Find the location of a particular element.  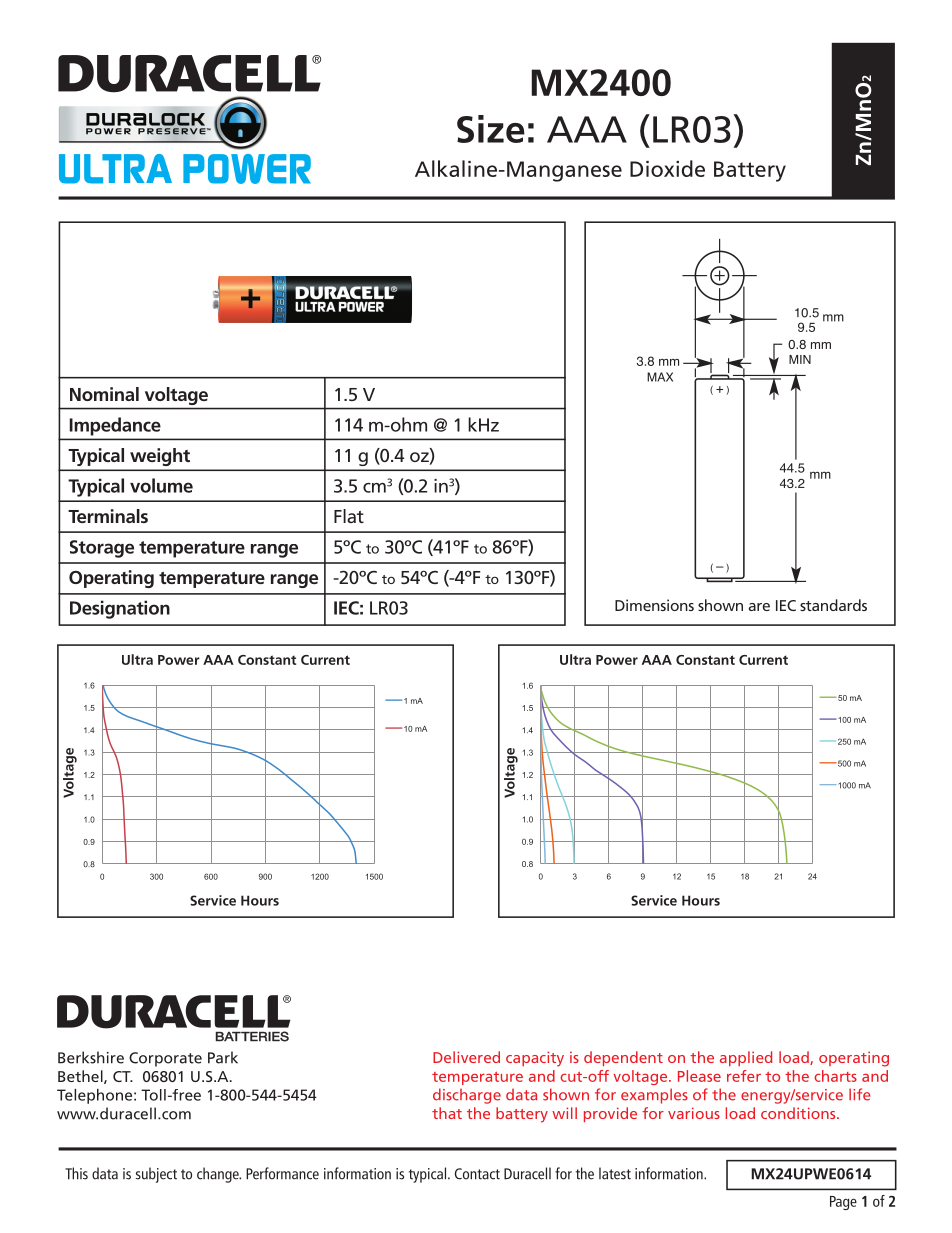

Size is located at coordinates (491, 129).
